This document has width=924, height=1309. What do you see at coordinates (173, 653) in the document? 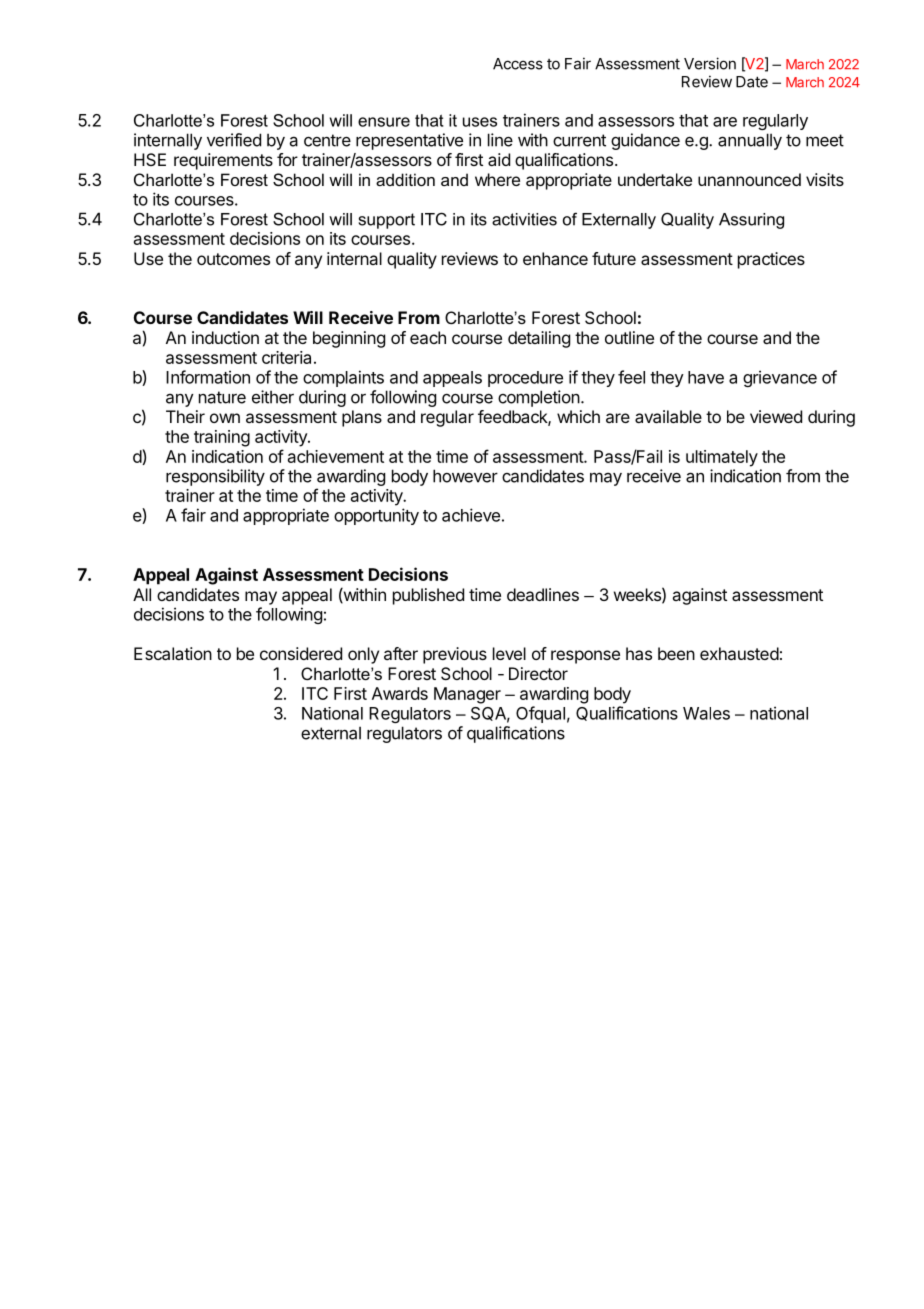
I see `Escalation` at bounding box center [173, 653].
